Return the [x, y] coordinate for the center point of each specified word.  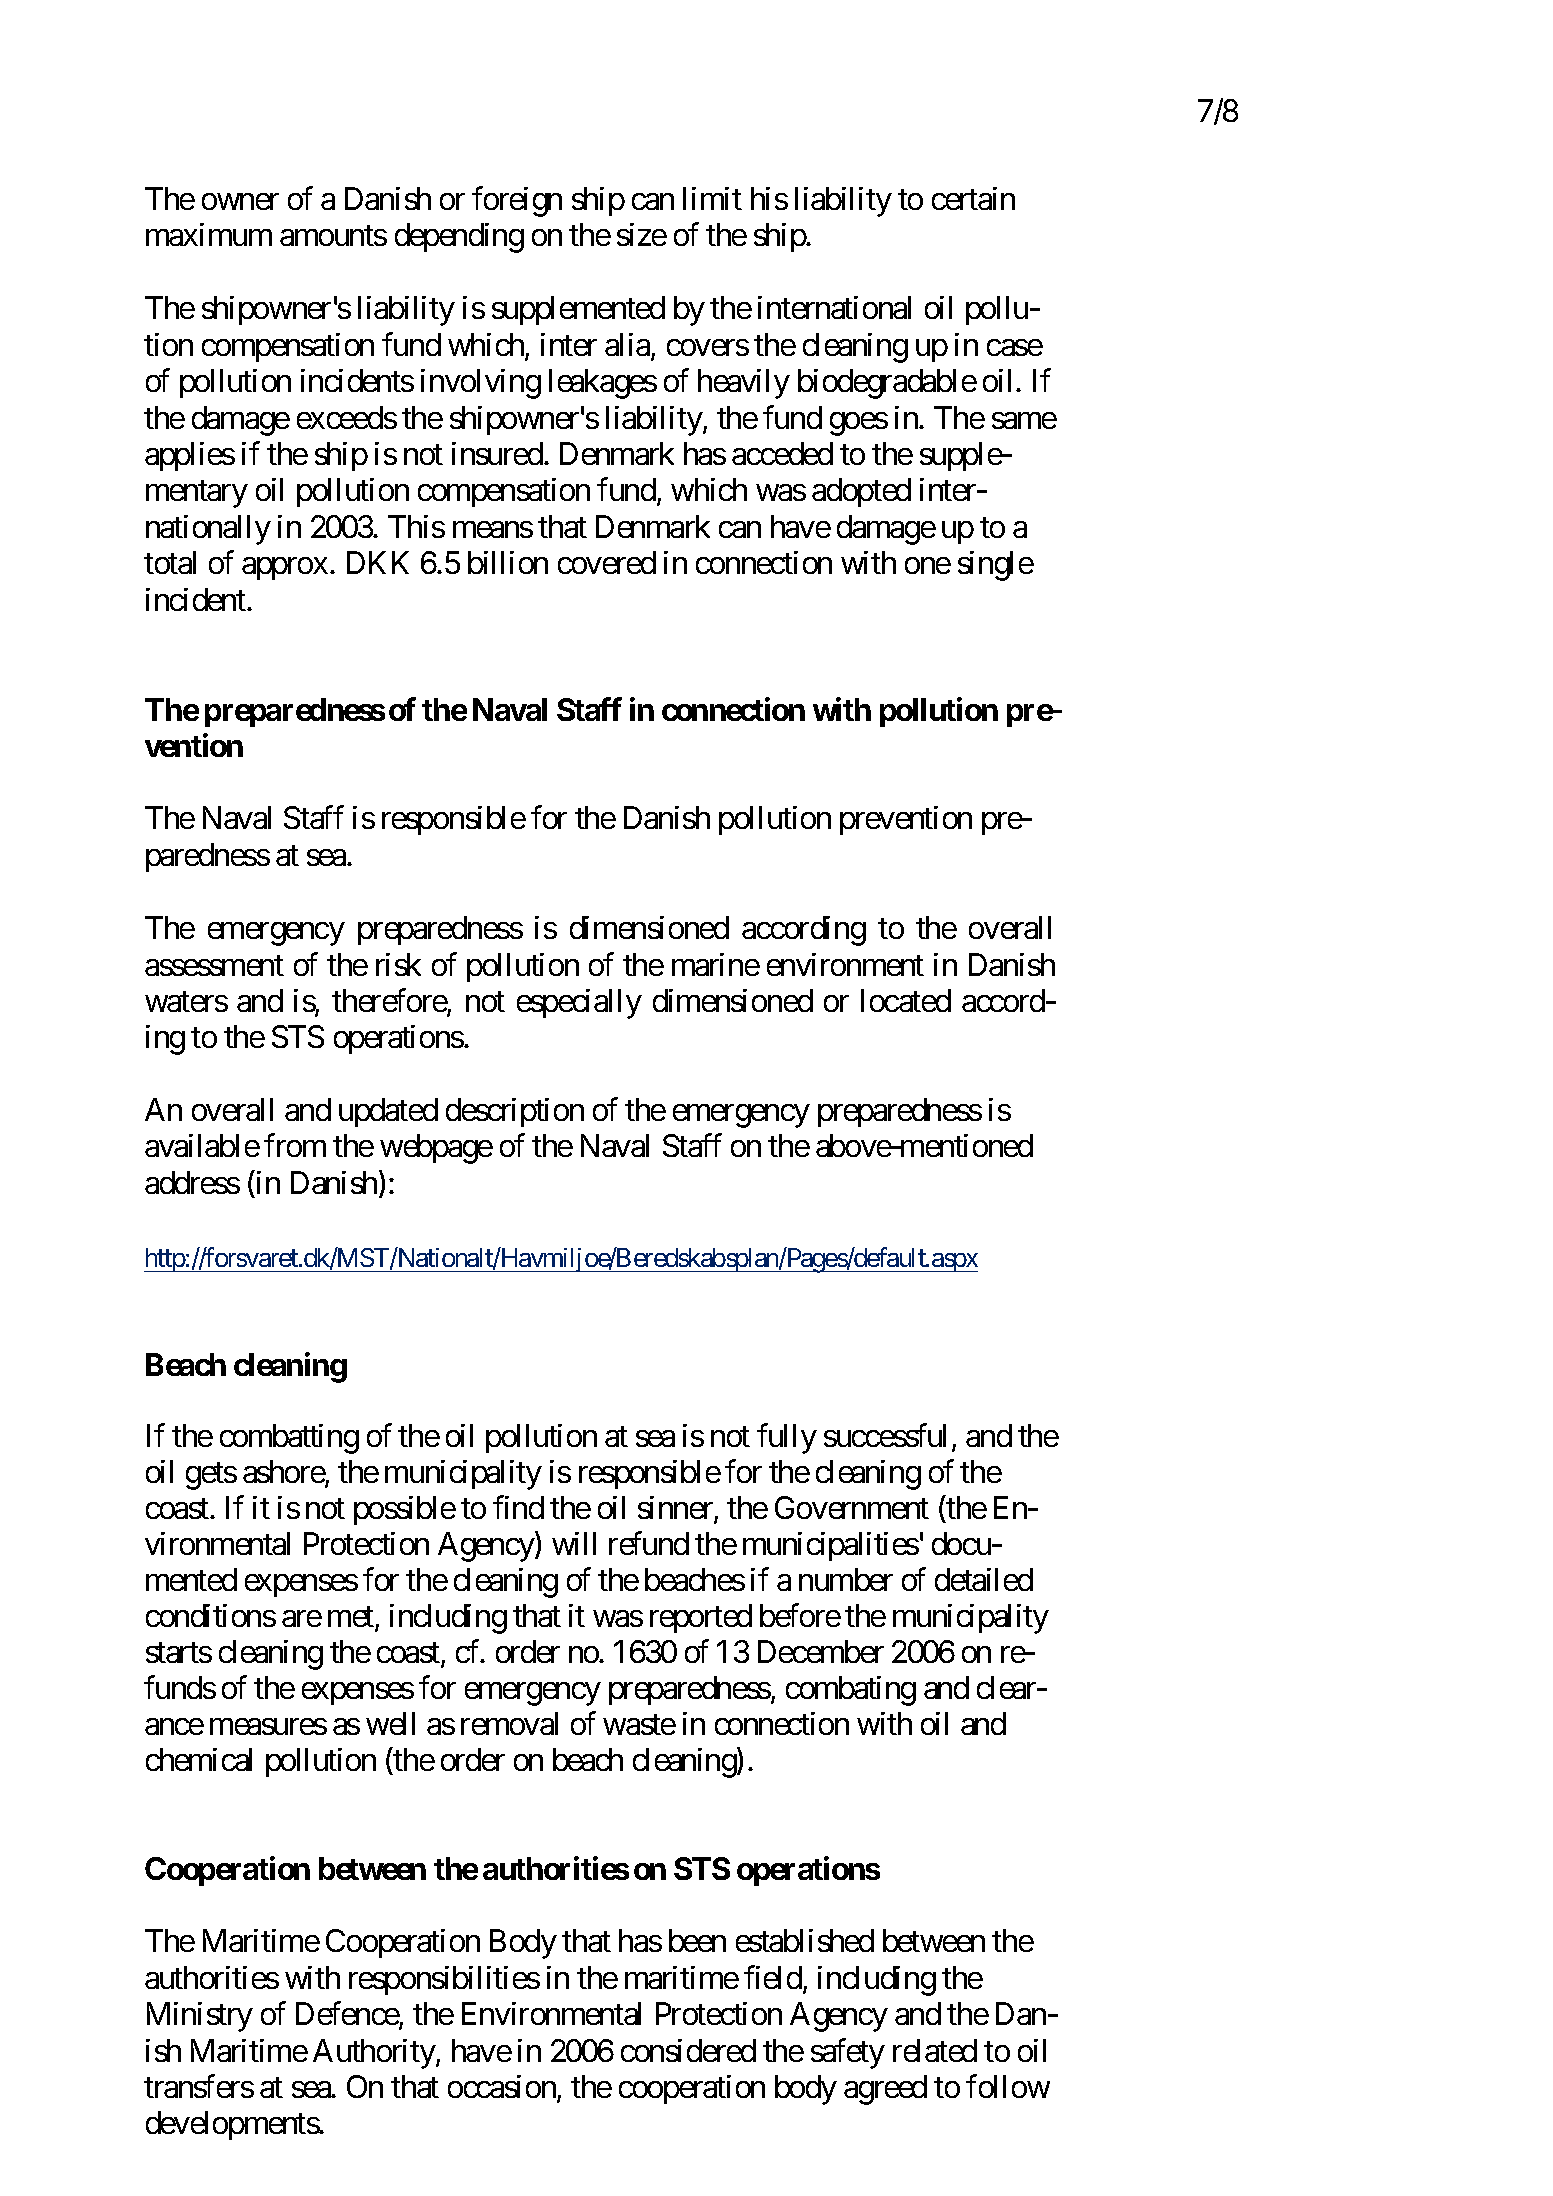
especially [579, 1004]
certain [973, 198]
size [642, 234]
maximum [209, 234]
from [295, 1145]
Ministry [200, 2017]
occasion [503, 2088]
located [906, 1000]
